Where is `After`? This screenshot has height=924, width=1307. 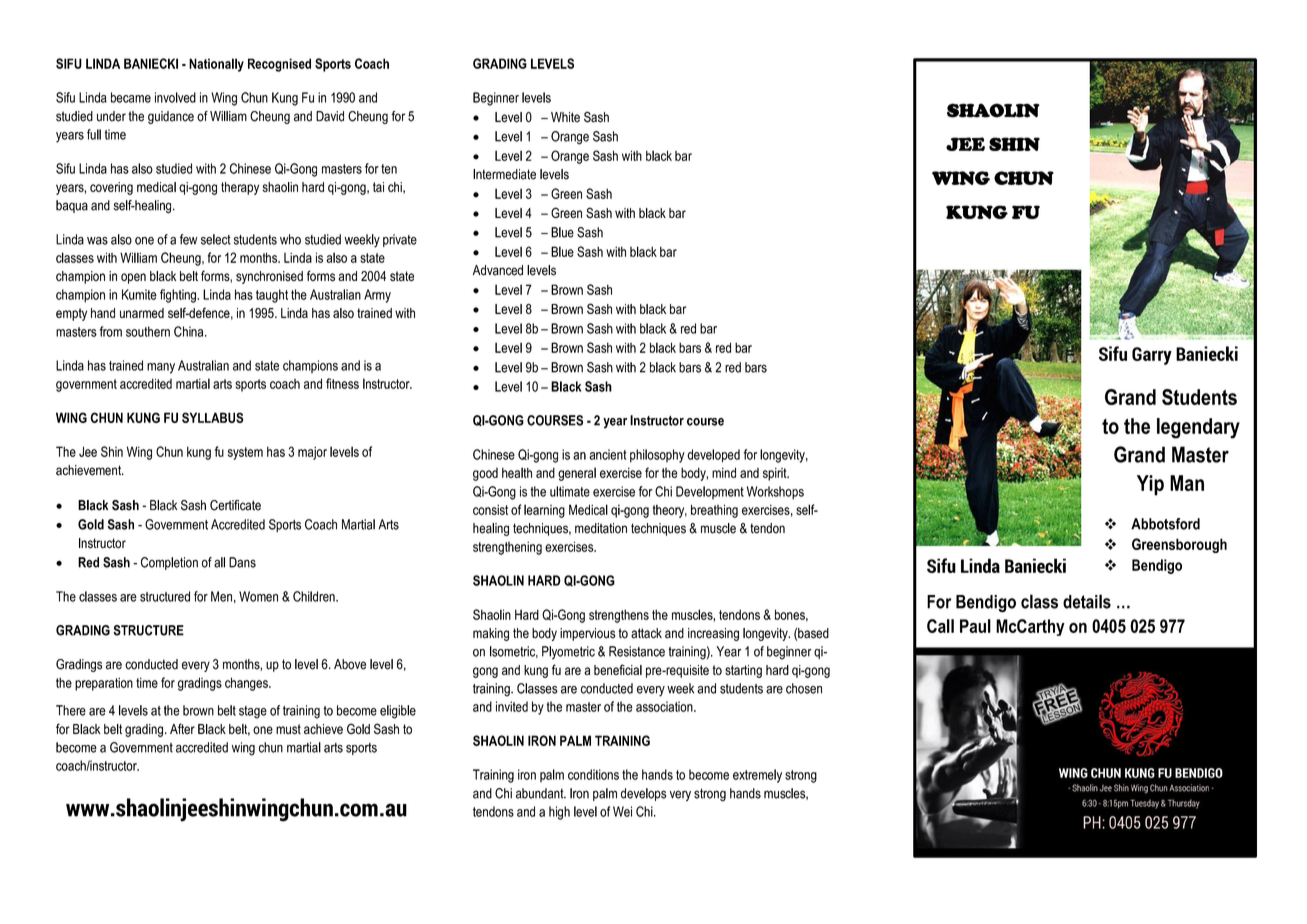 After is located at coordinates (182, 728).
